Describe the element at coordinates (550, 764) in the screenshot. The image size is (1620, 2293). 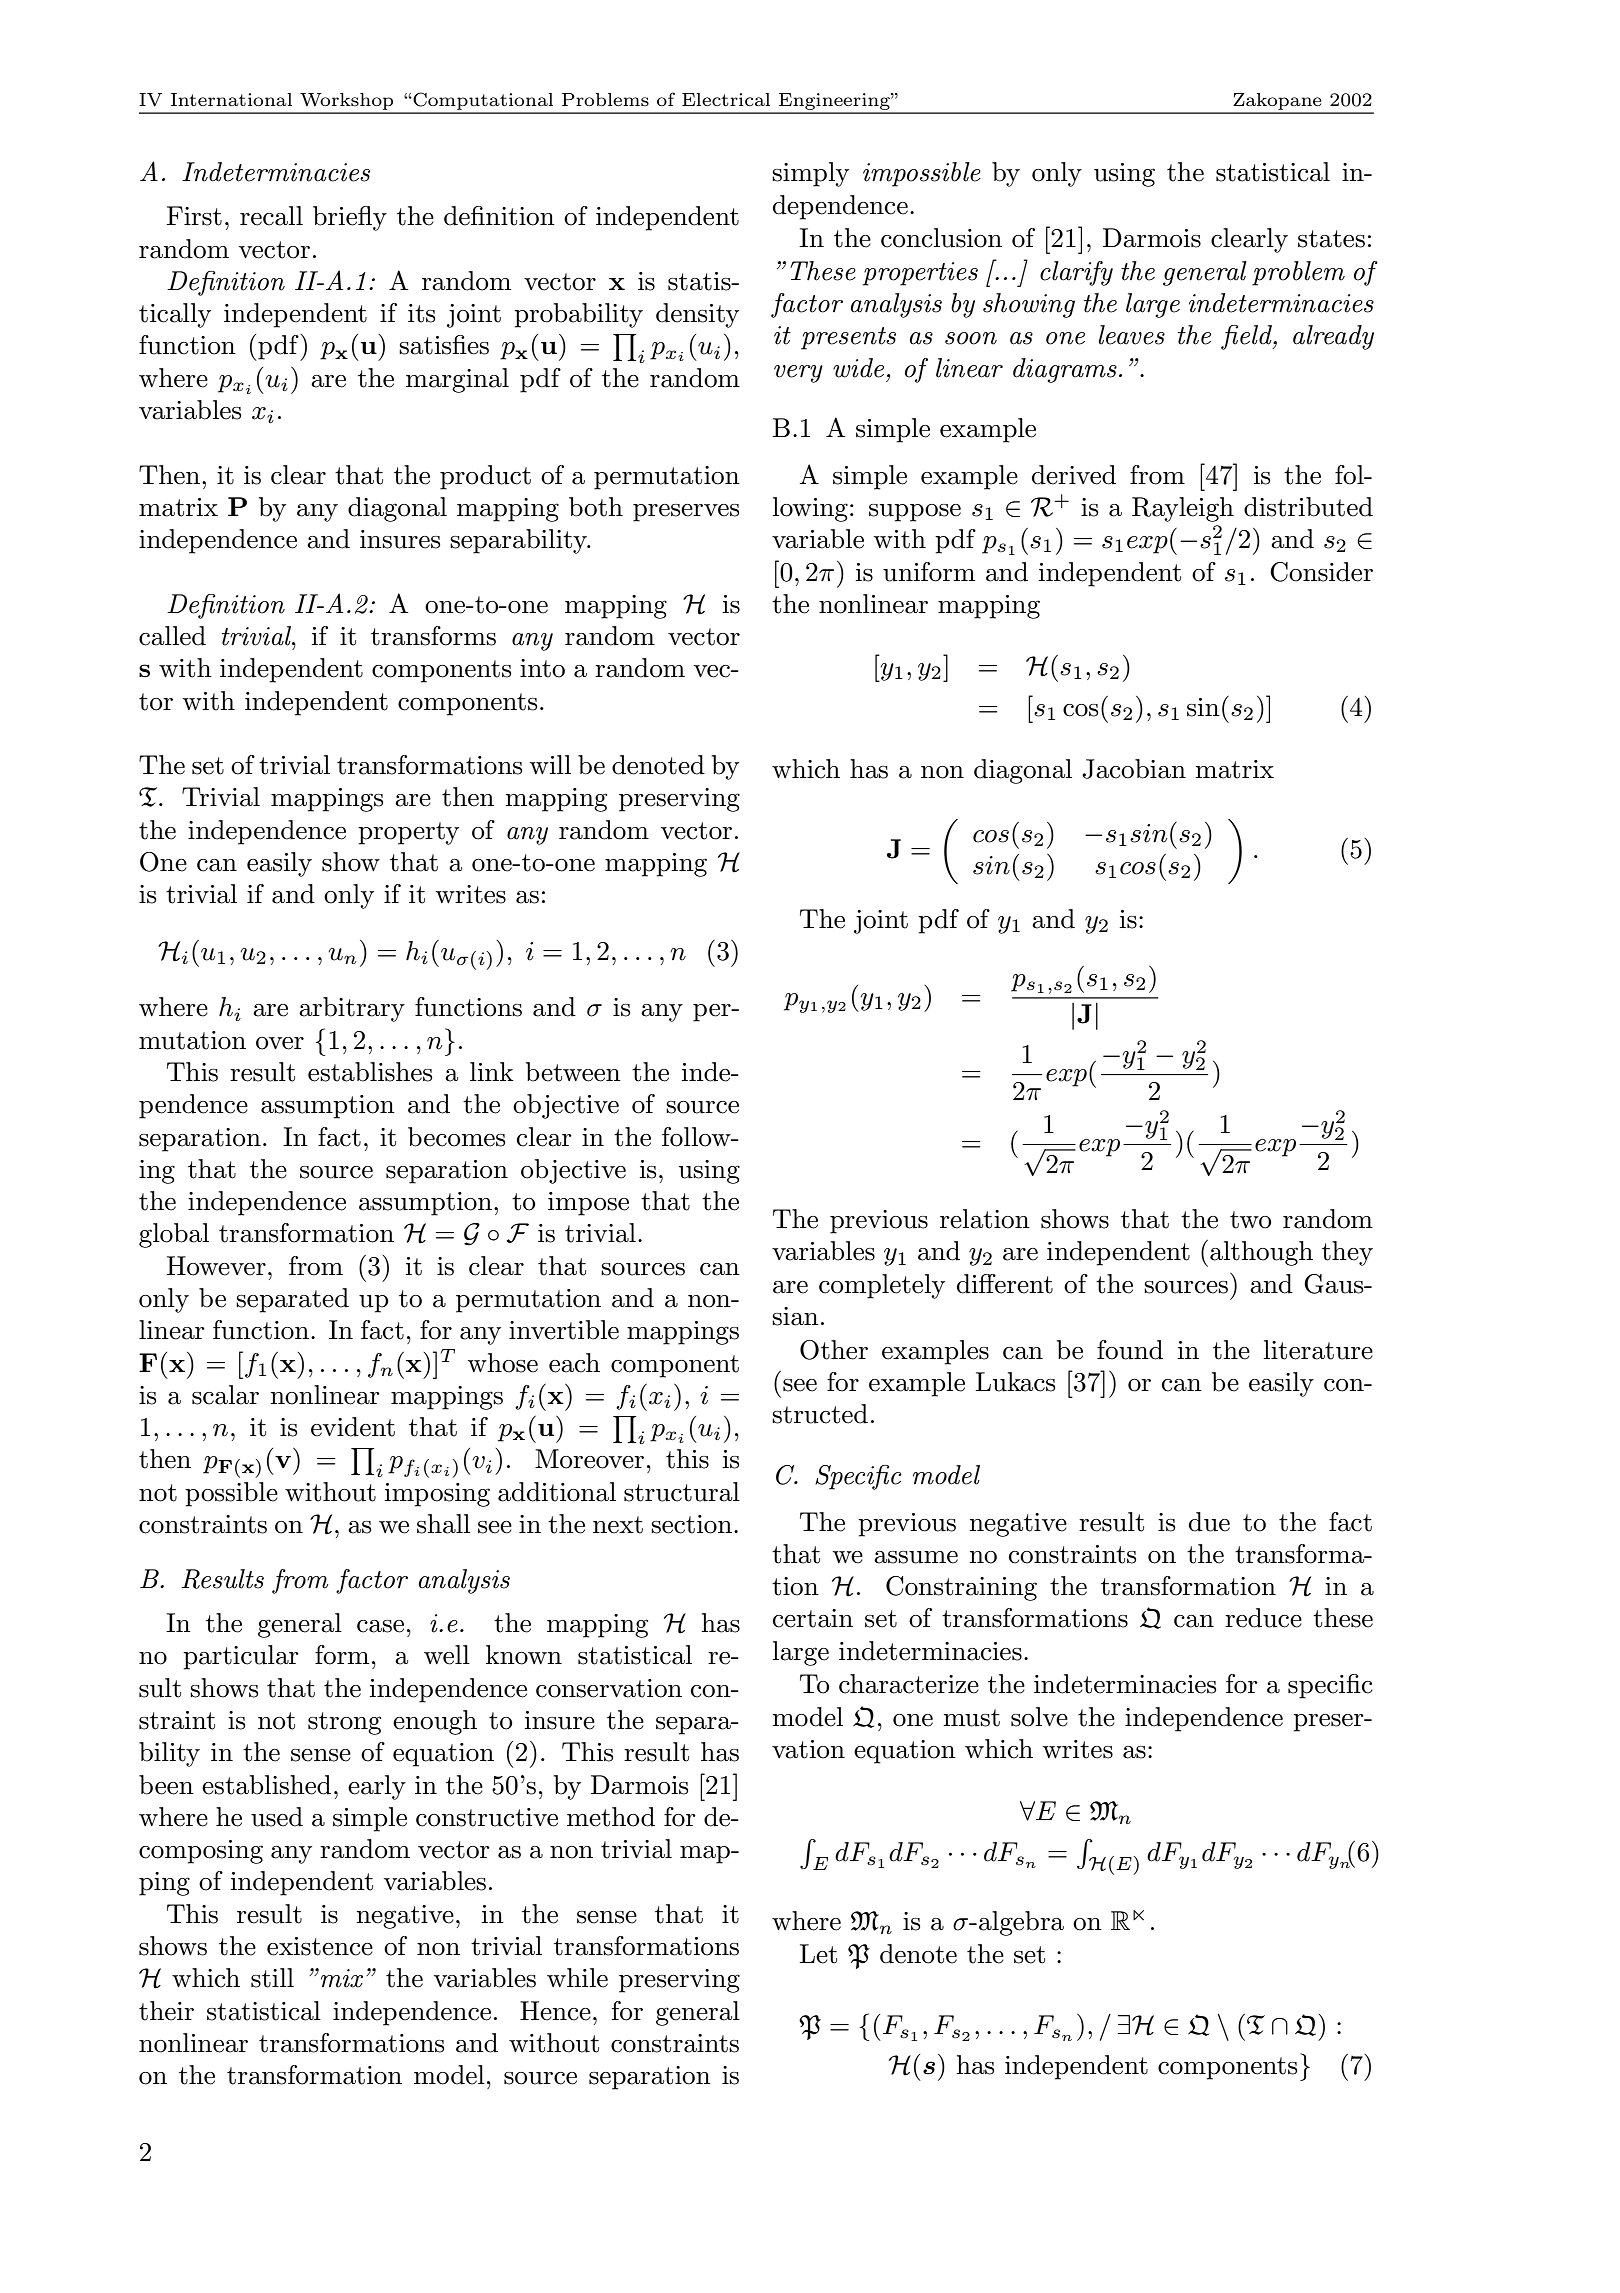
I see `will` at that location.
